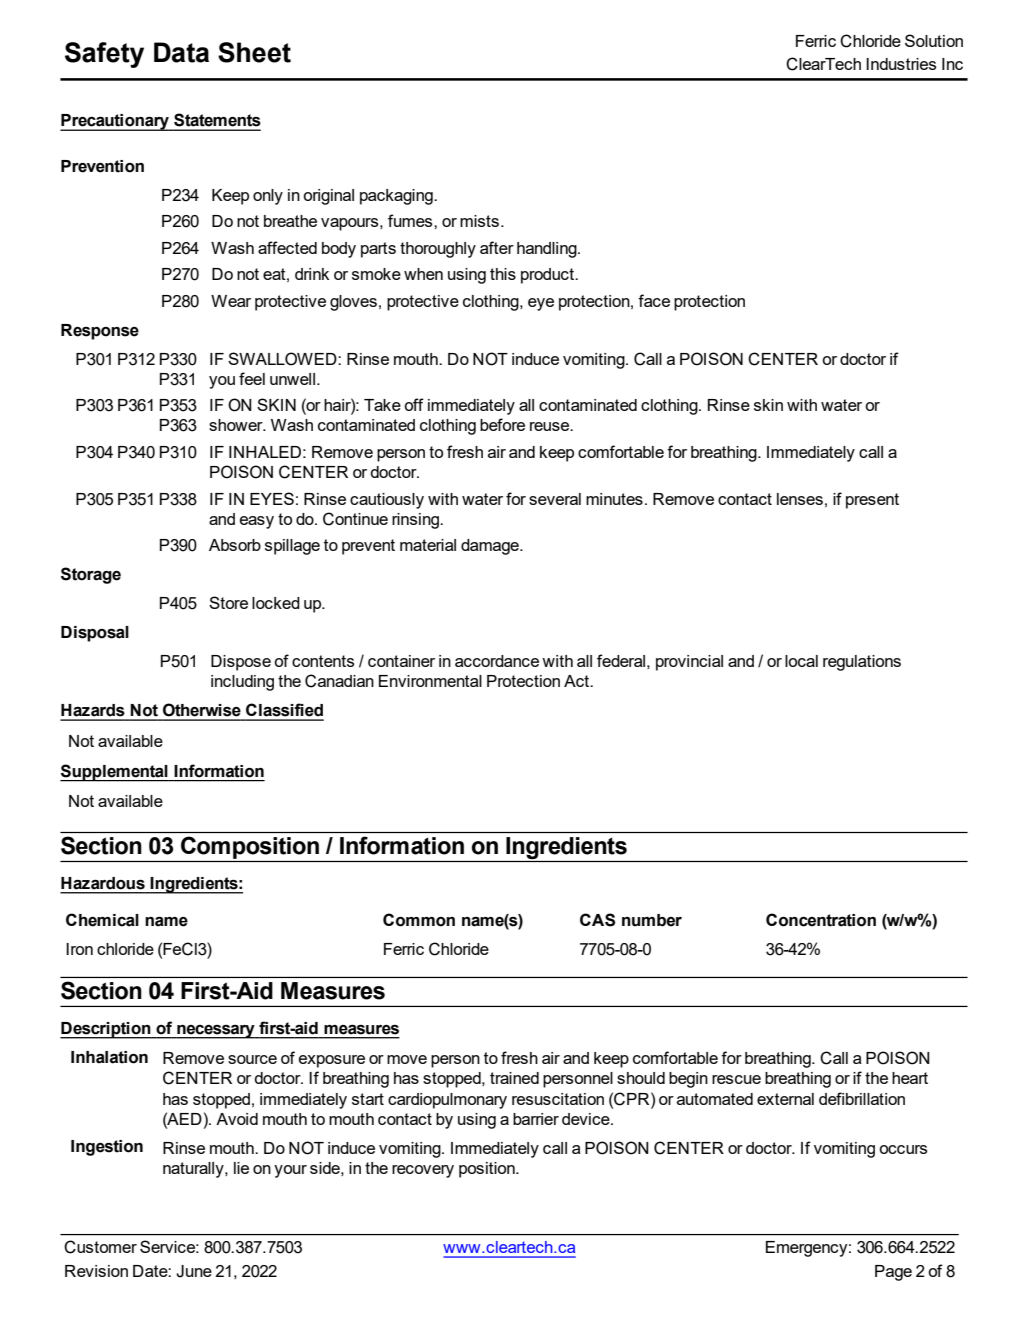 Image resolution: width=1028 pixels, height=1331 pixels. What do you see at coordinates (597, 920) in the document?
I see `CAS` at bounding box center [597, 920].
